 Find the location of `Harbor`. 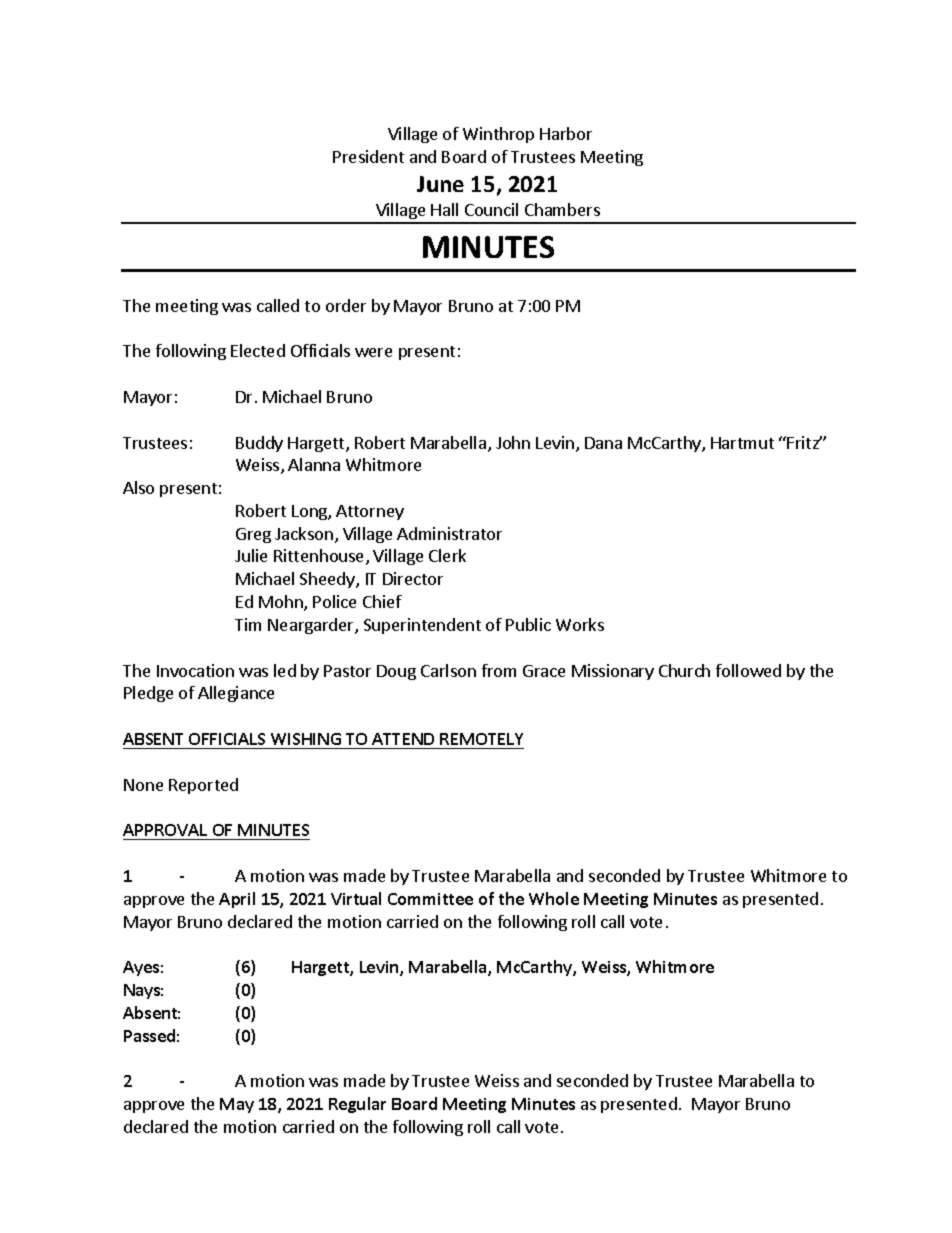

Harbor is located at coordinates (566, 133).
